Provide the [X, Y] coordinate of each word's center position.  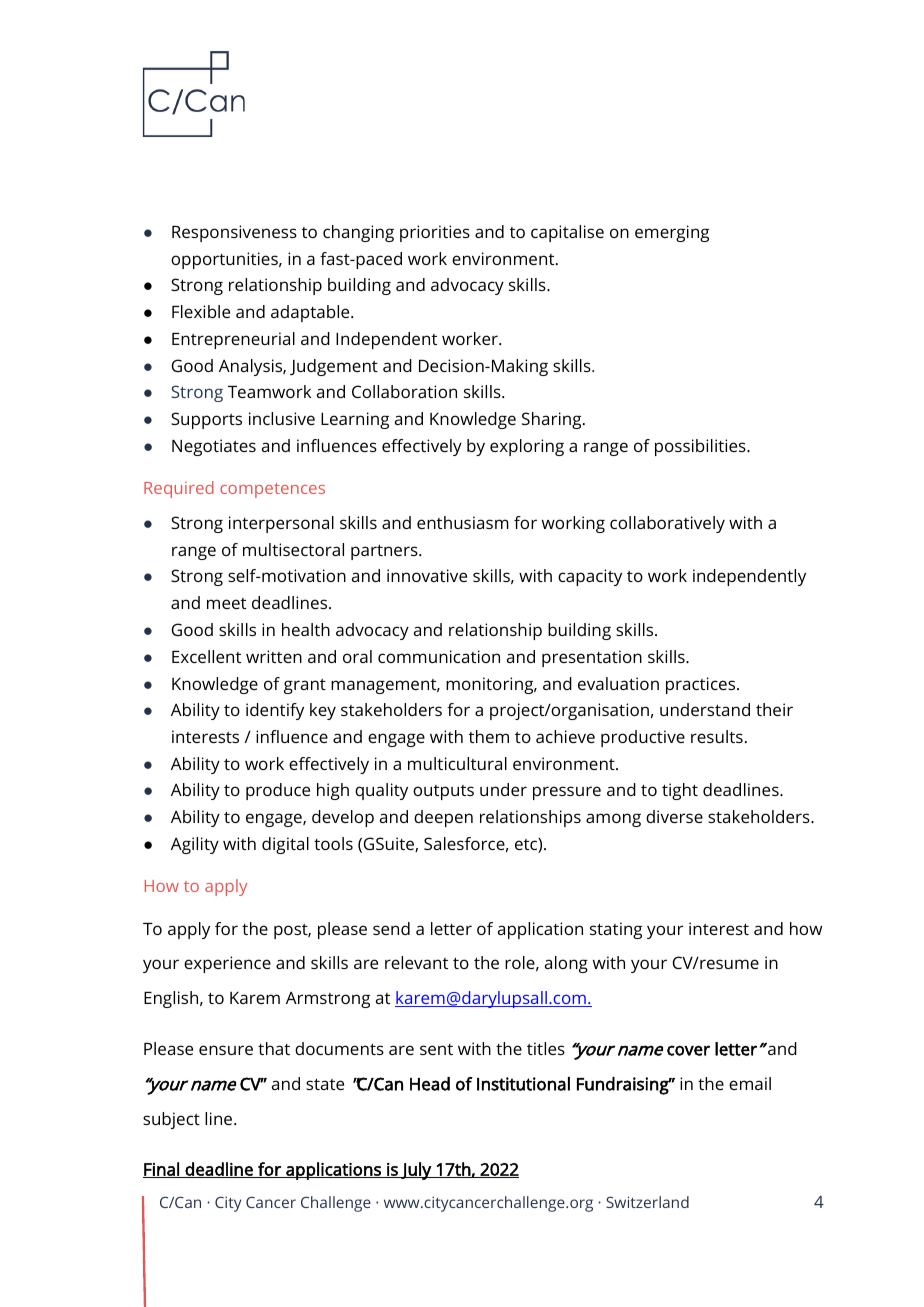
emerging [672, 233]
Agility [195, 845]
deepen [443, 818]
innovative [427, 575]
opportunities [225, 260]
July [416, 1171]
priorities [435, 233]
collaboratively [667, 524]
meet [226, 603]
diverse [674, 816]
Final [162, 1170]
